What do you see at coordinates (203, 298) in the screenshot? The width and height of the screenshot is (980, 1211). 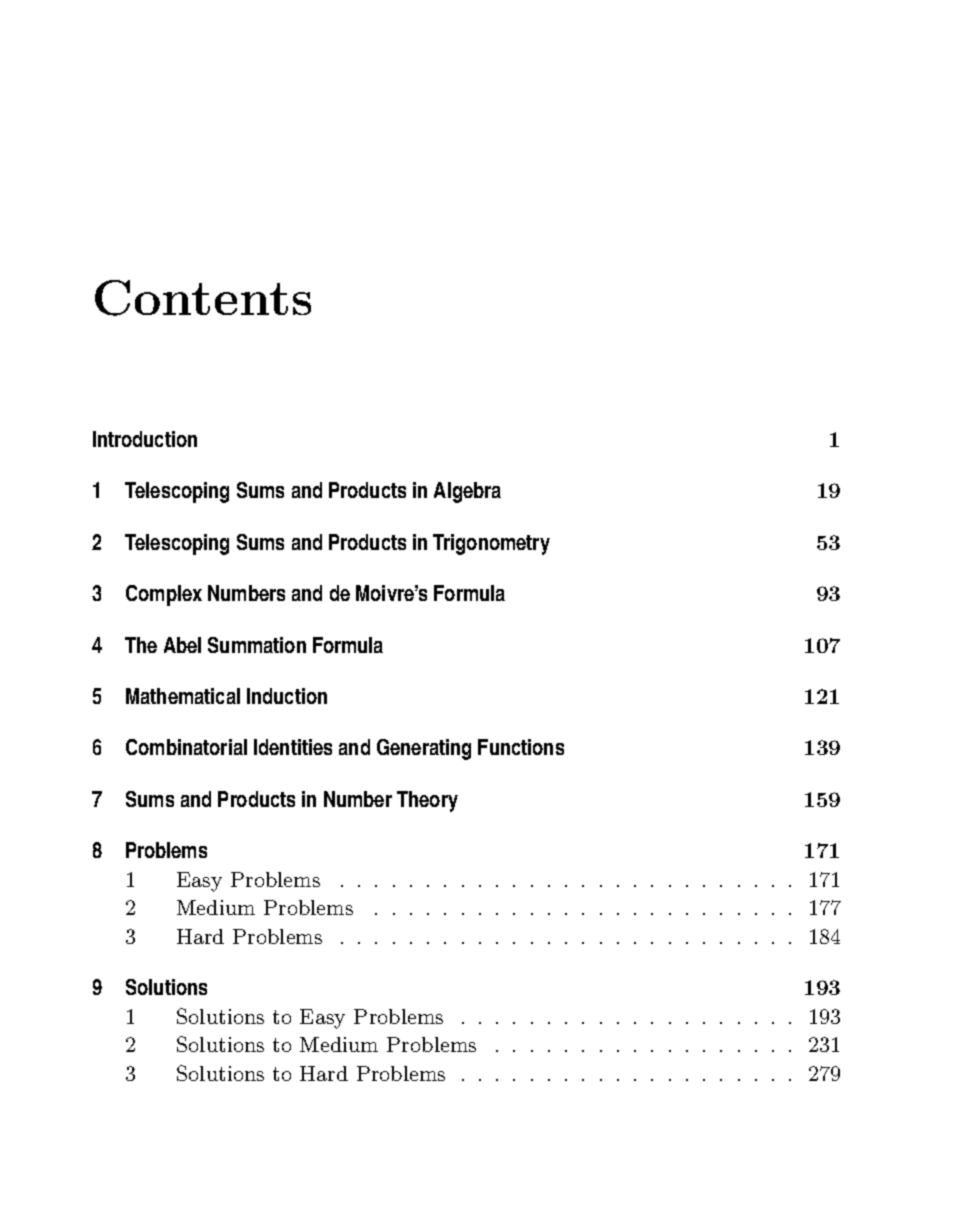 I see `Contents` at bounding box center [203, 298].
